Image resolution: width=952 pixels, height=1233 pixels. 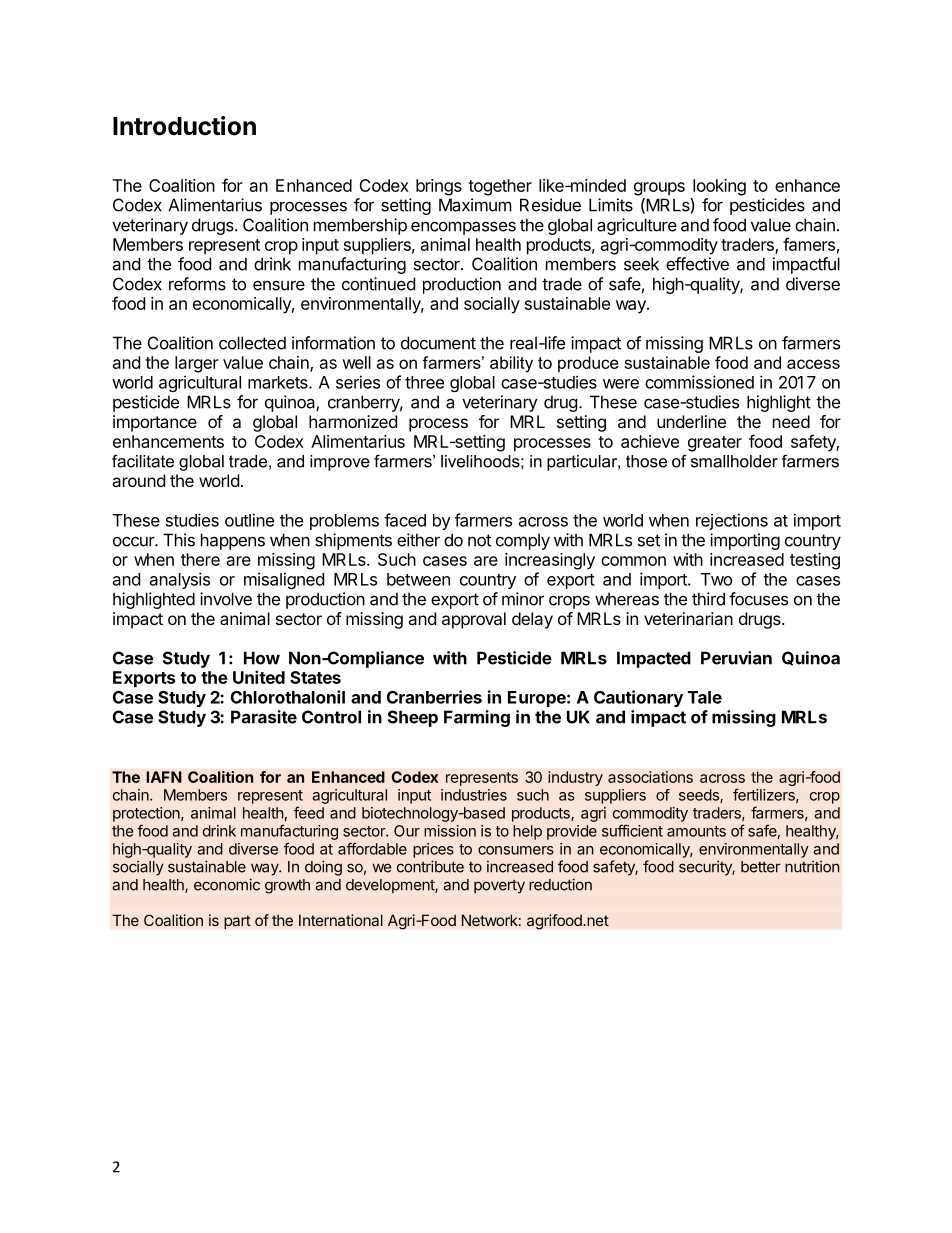 What do you see at coordinates (262, 658) in the screenshot?
I see `How` at bounding box center [262, 658].
